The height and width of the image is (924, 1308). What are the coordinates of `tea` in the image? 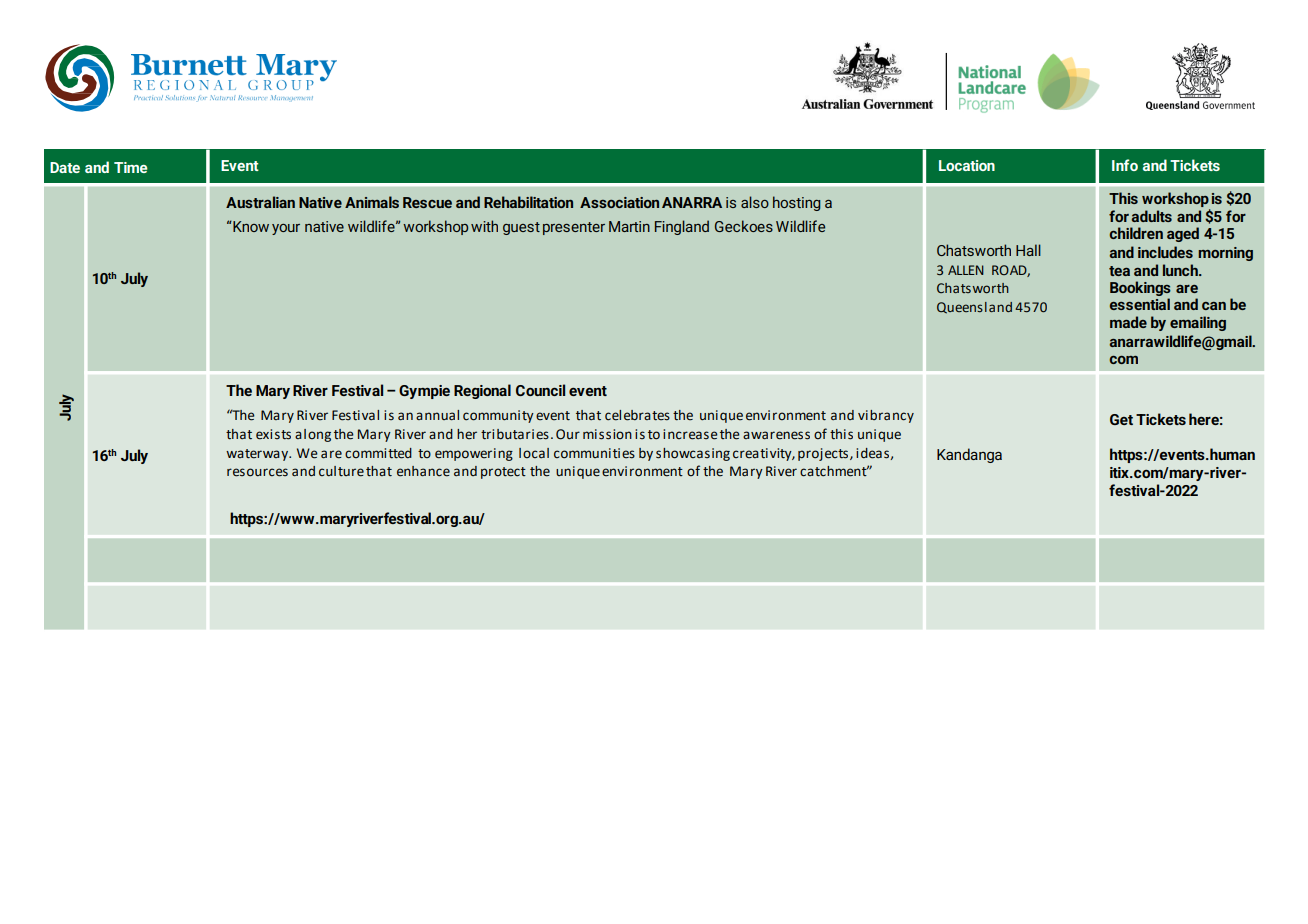 It's located at (1119, 271).
